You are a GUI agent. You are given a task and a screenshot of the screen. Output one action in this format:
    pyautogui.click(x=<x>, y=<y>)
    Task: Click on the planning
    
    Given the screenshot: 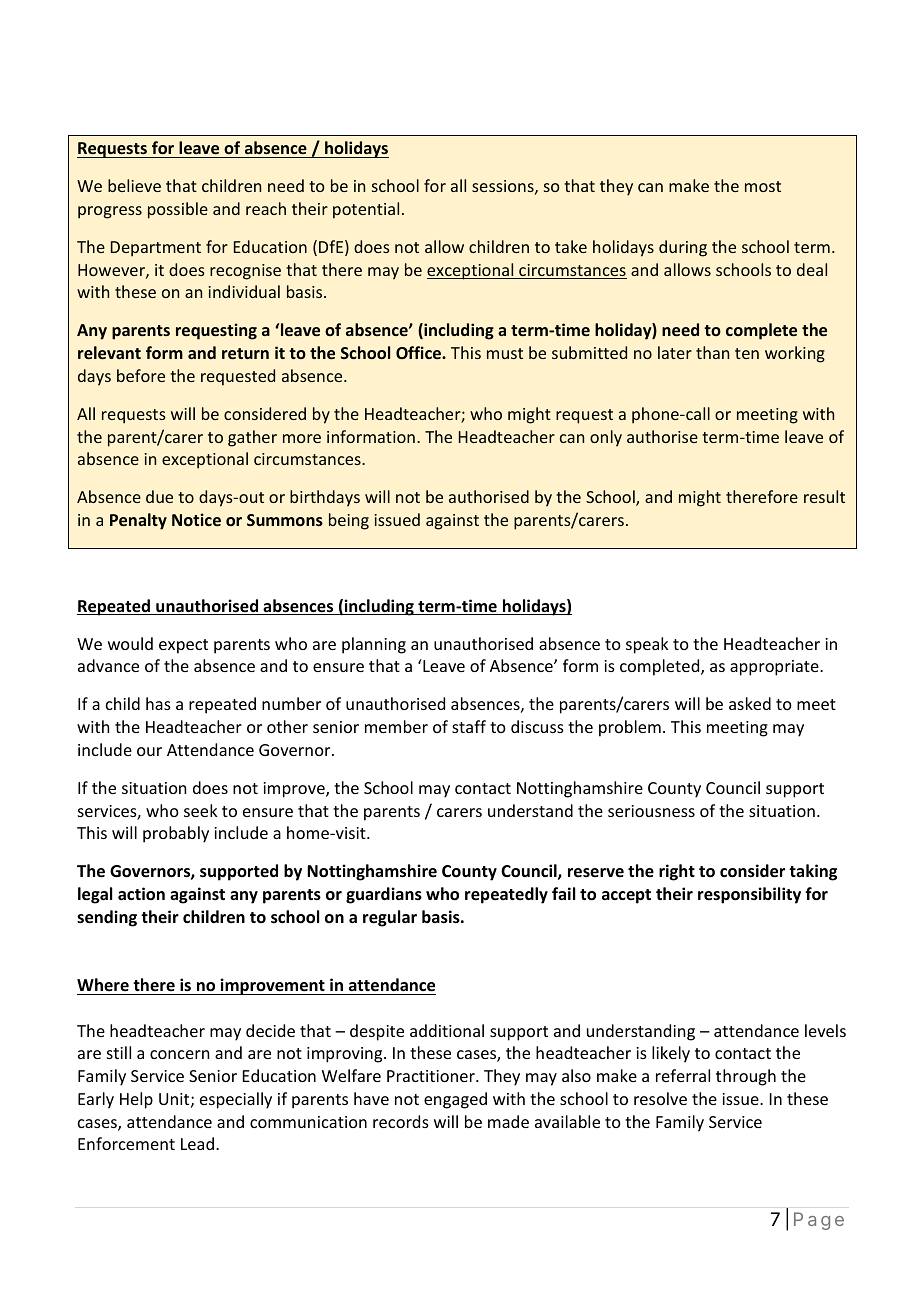 What is the action you would take?
    pyautogui.click(x=374, y=645)
